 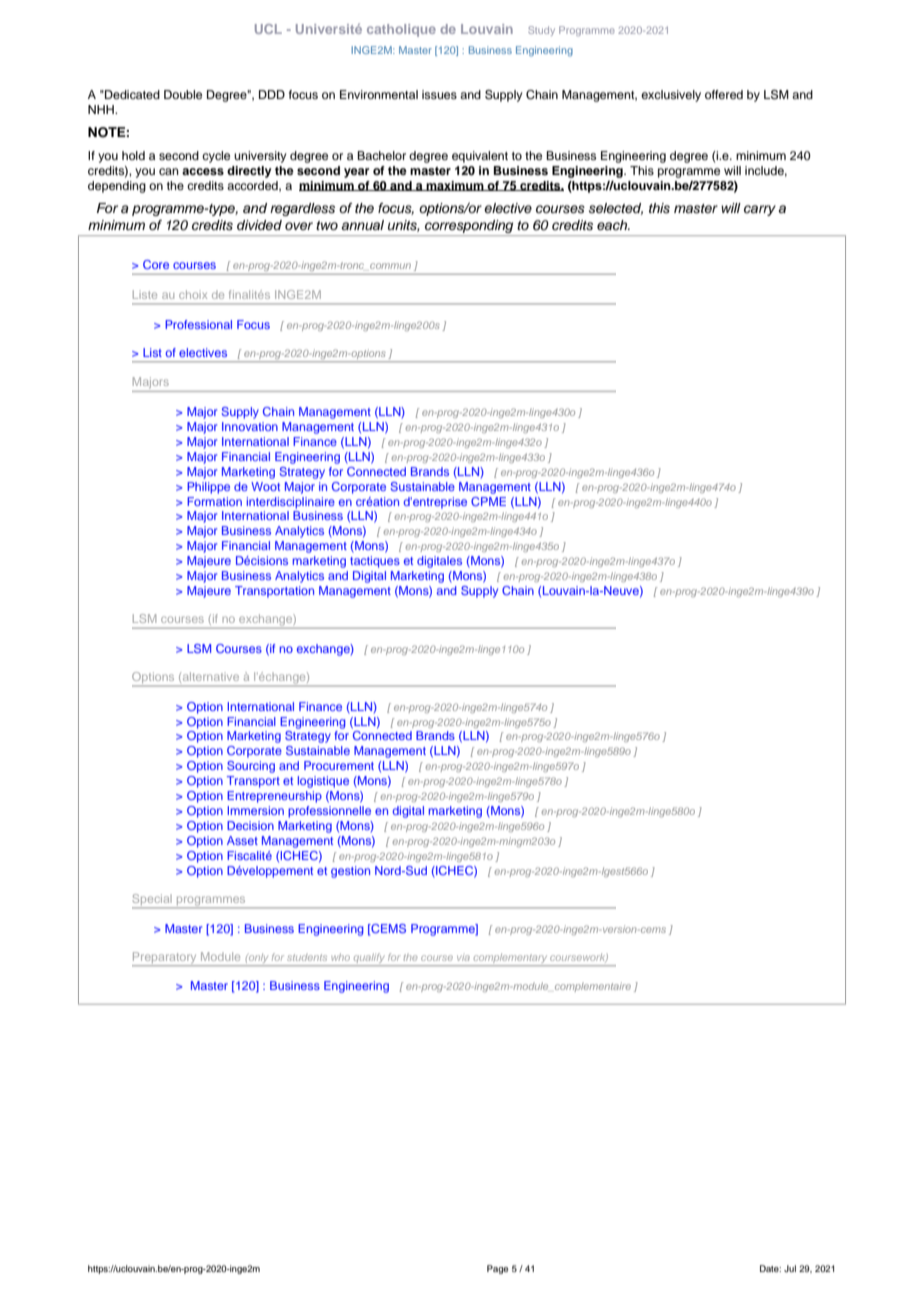 I want to click on issues, so click(x=439, y=94).
